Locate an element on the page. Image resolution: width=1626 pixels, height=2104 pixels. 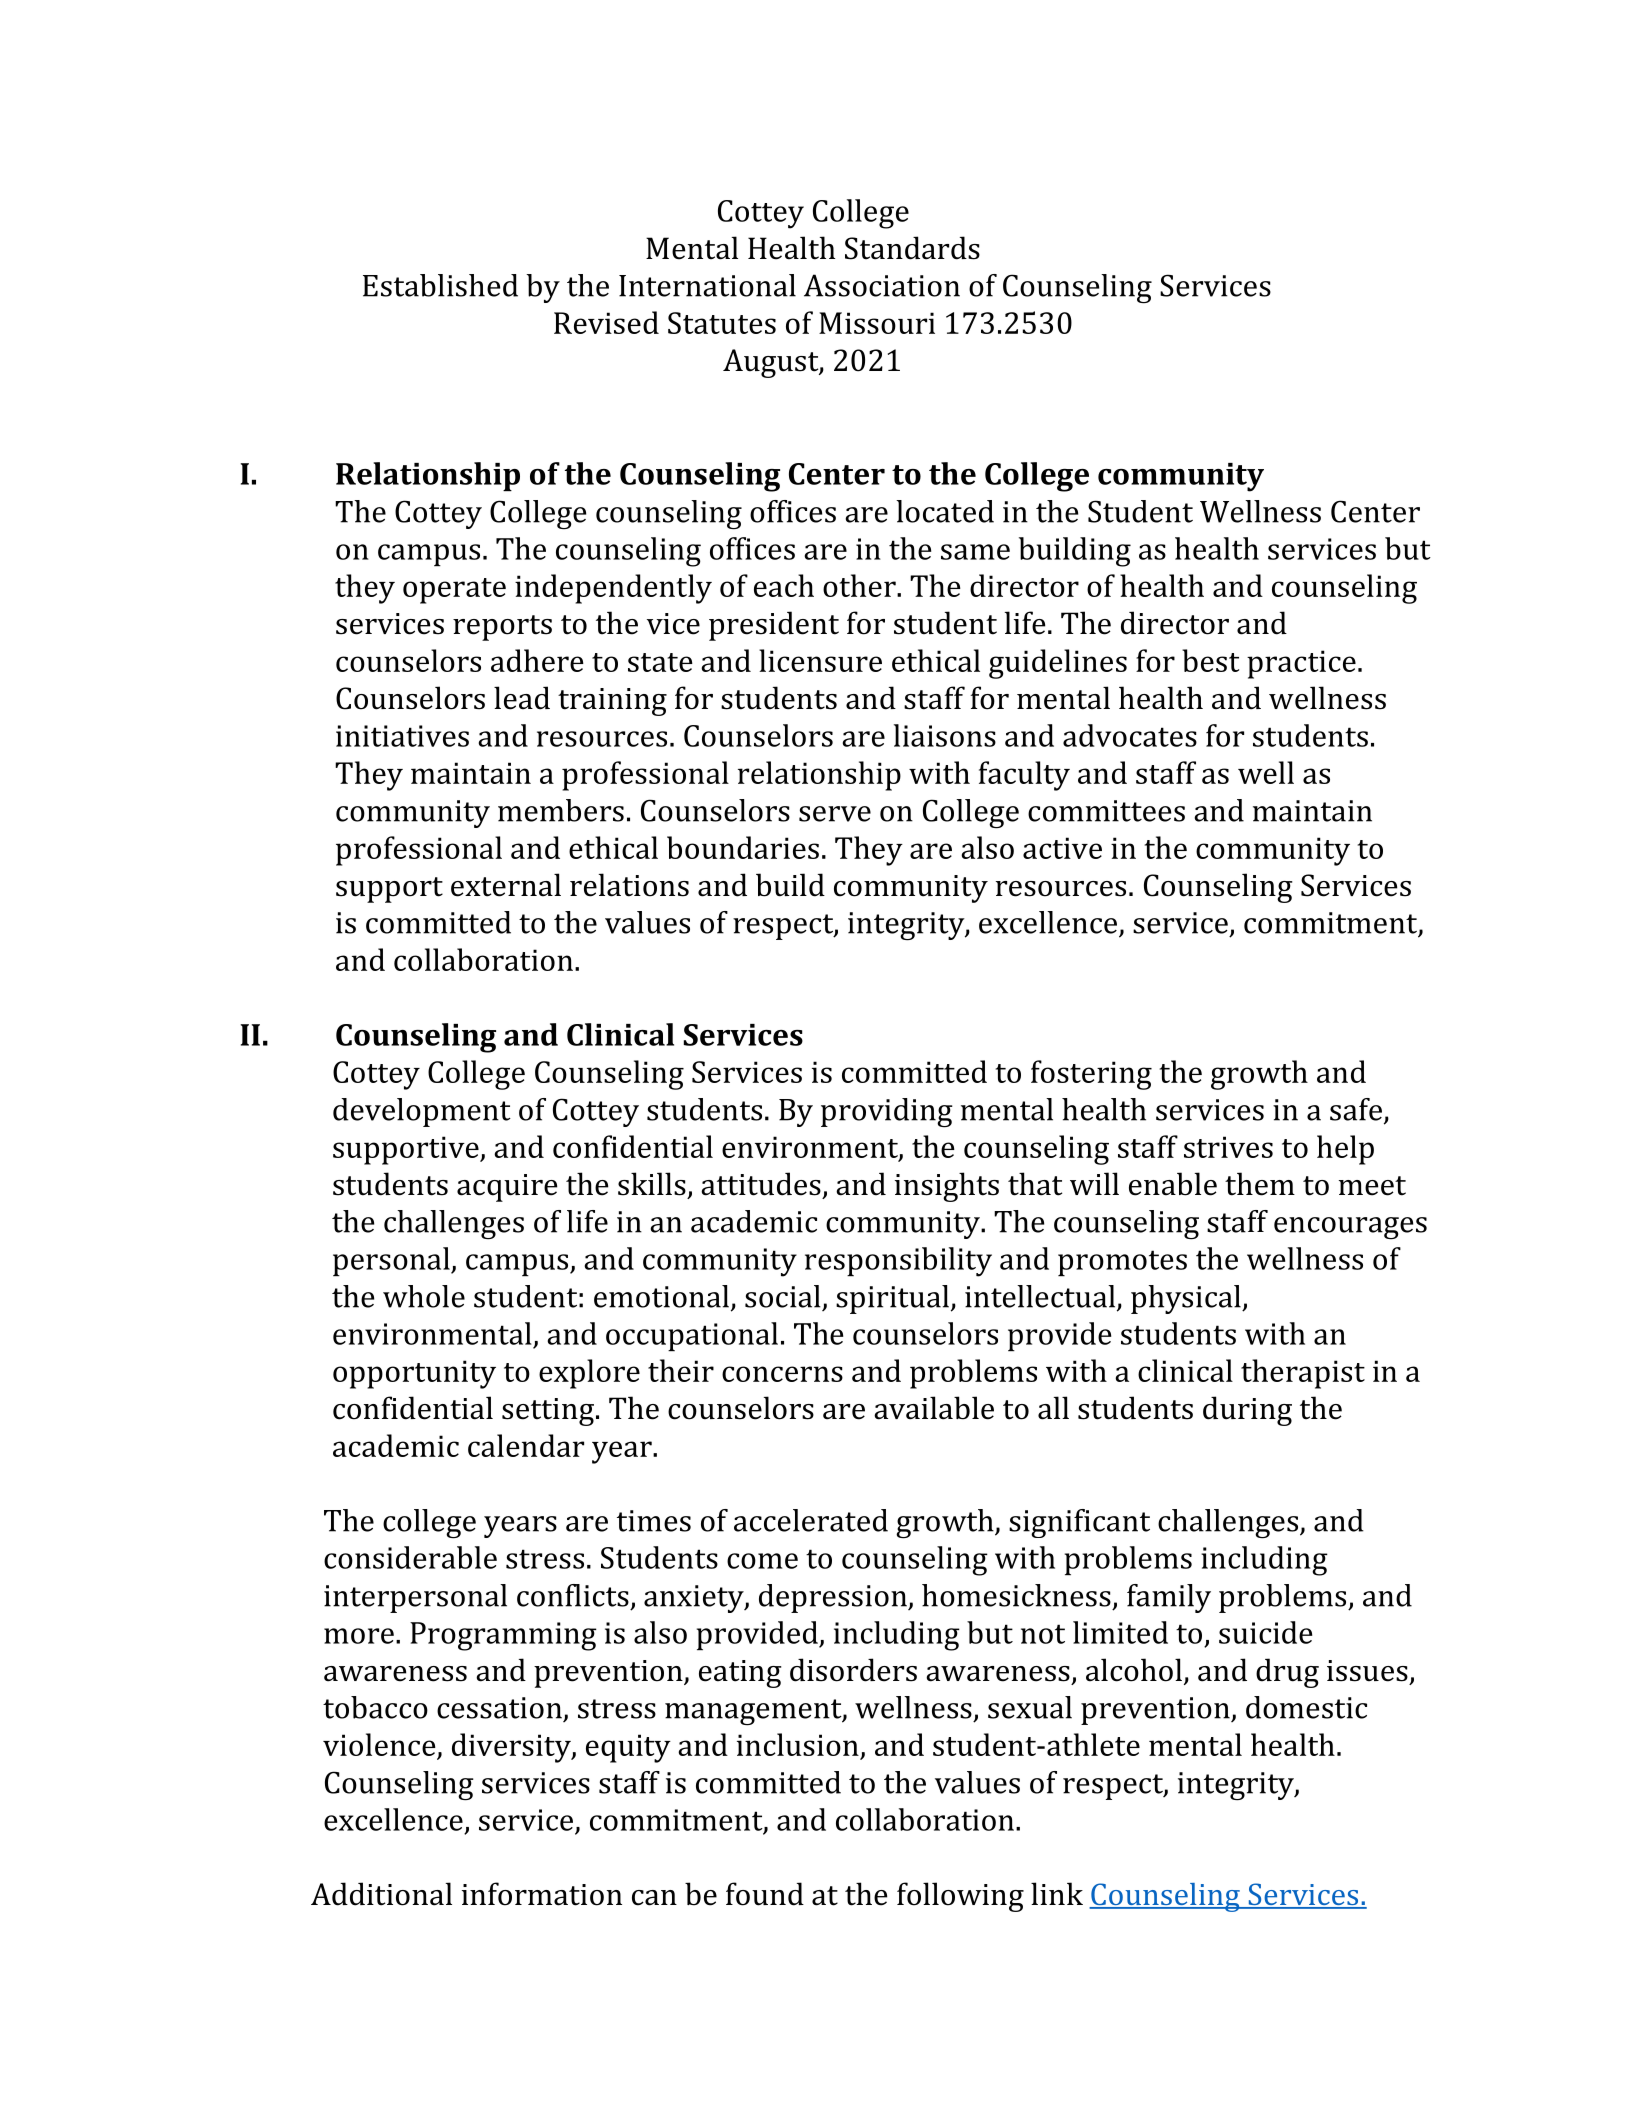
responsibility is located at coordinates (898, 1262).
